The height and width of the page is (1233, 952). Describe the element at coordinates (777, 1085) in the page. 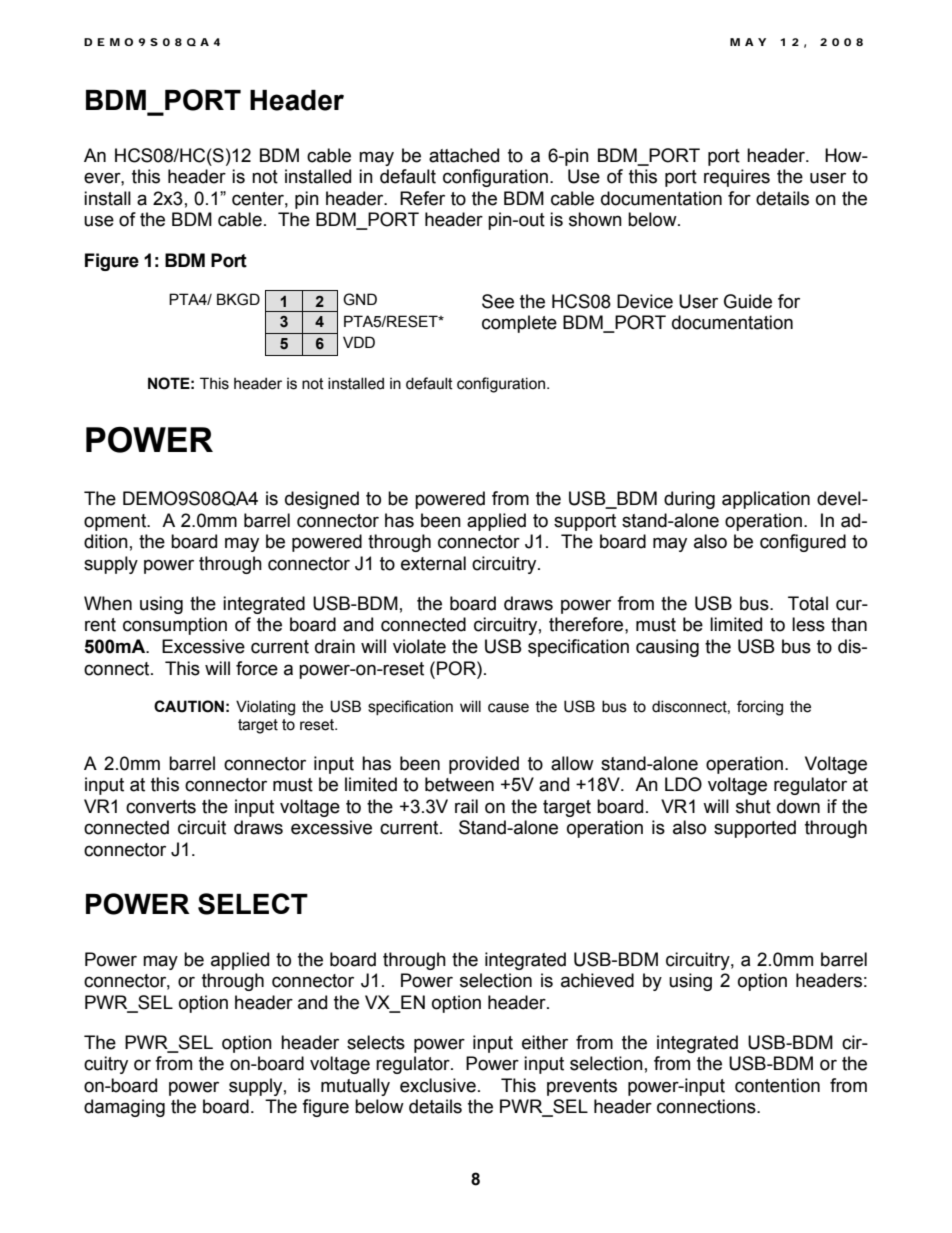

I see `contention` at that location.
